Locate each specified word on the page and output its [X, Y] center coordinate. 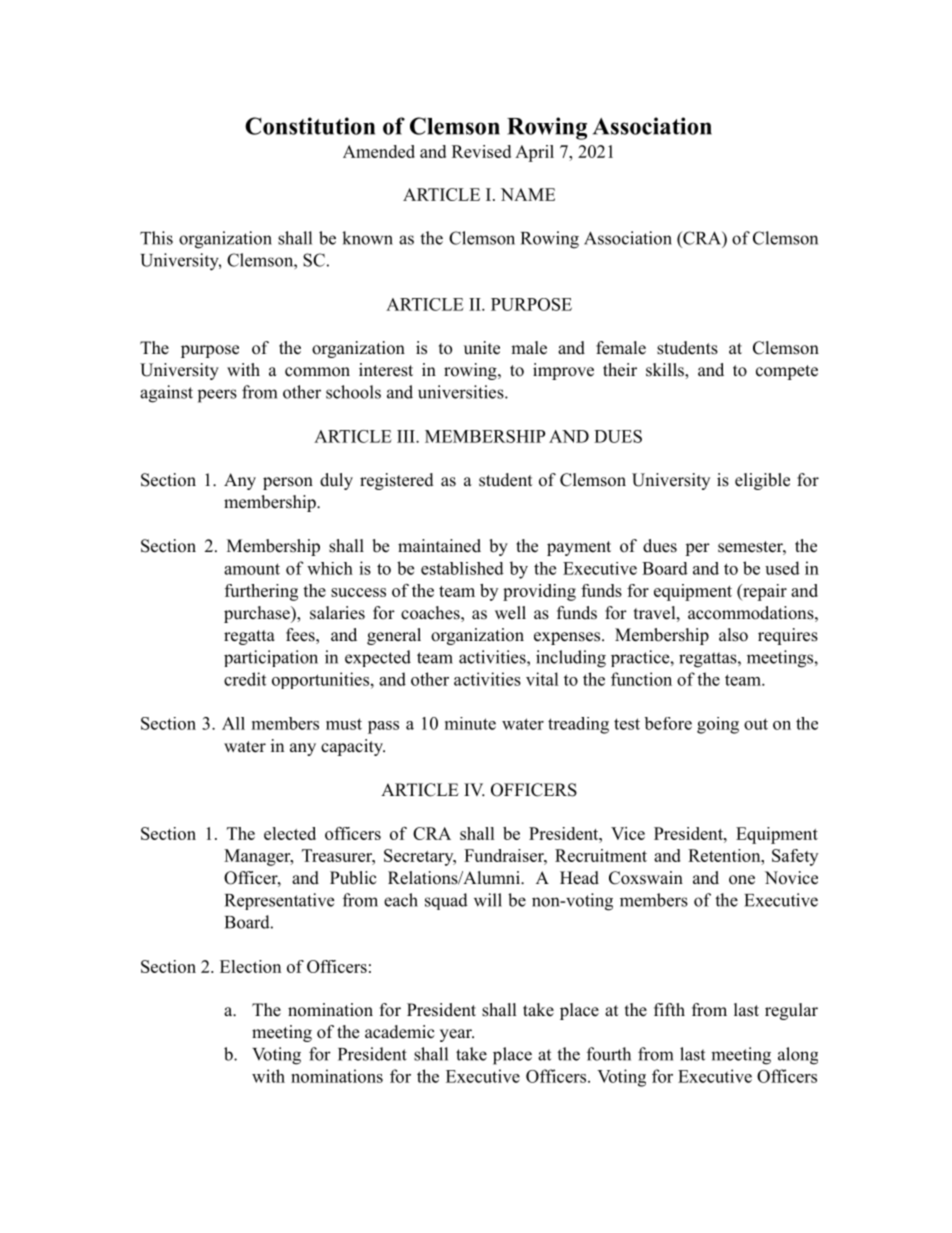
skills [666, 371]
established [462, 568]
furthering [261, 592]
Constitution [310, 126]
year [457, 1035]
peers [217, 396]
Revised [481, 151]
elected [290, 833]
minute [470, 723]
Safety [795, 857]
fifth [669, 1009]
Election [250, 966]
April [534, 153]
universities [461, 392]
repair [764, 592]
